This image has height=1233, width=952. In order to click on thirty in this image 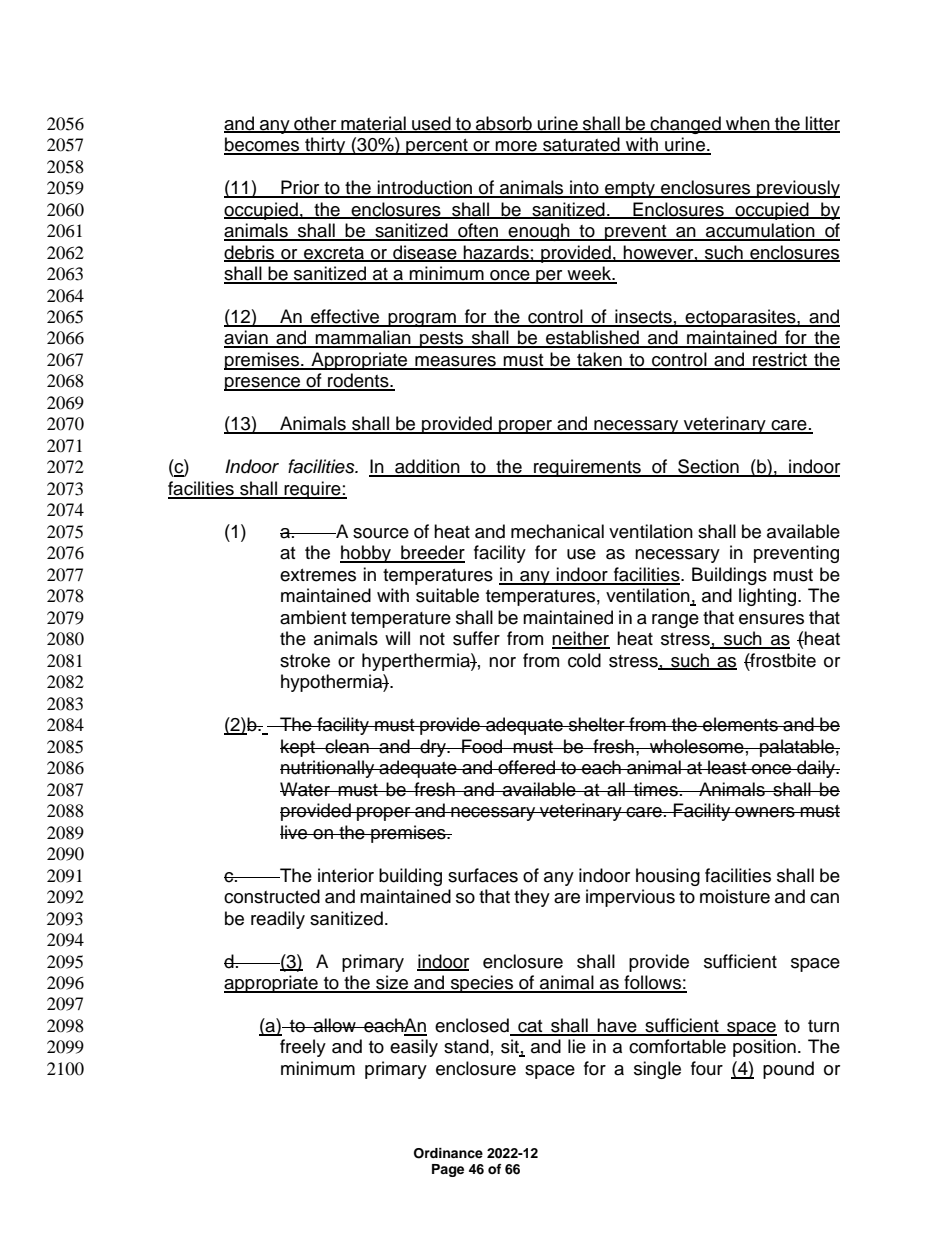, I will do `click(325, 146)`.
